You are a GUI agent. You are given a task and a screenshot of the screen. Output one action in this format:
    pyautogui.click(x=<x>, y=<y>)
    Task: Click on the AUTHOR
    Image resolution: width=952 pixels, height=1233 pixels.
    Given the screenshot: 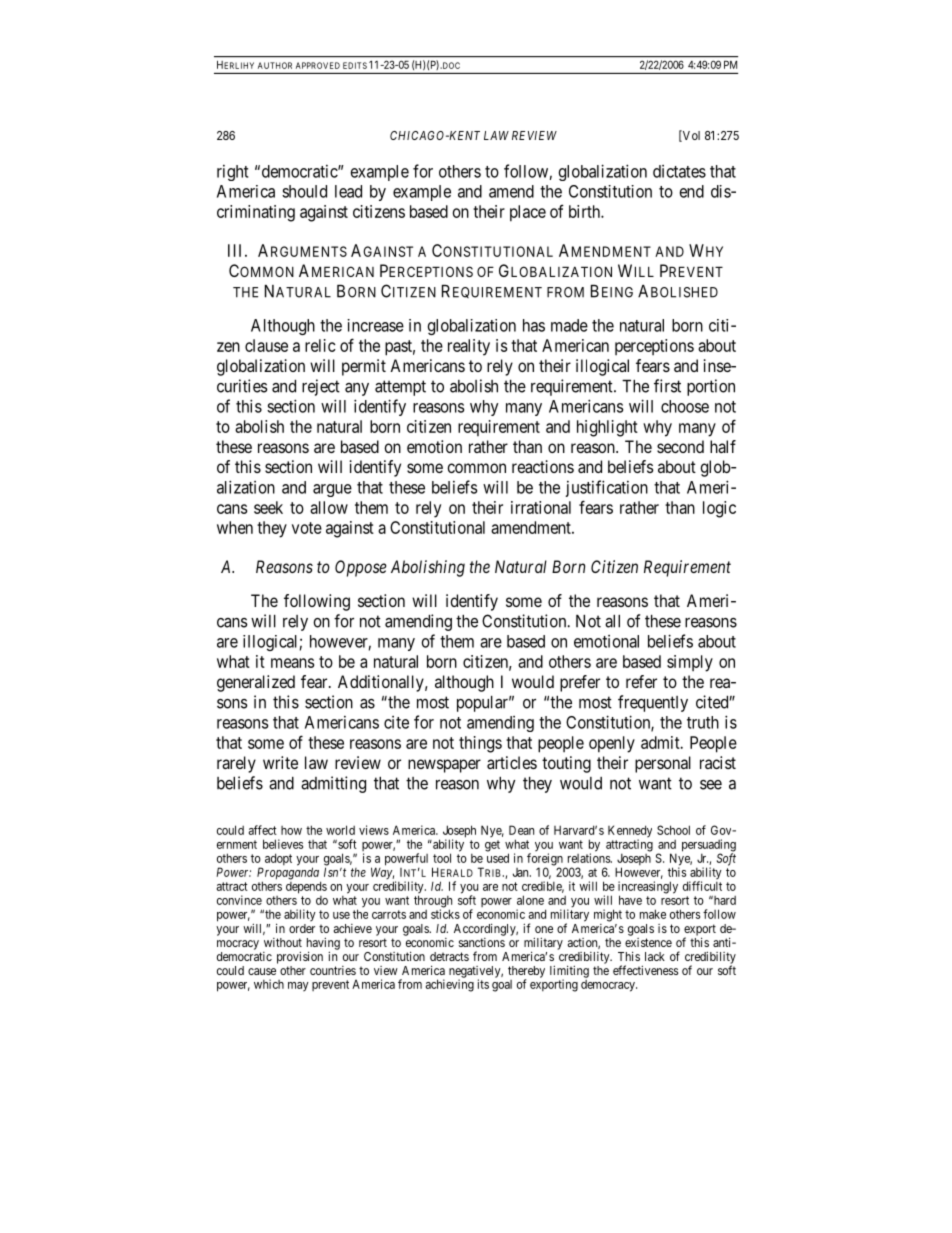 What is the action you would take?
    pyautogui.click(x=275, y=65)
